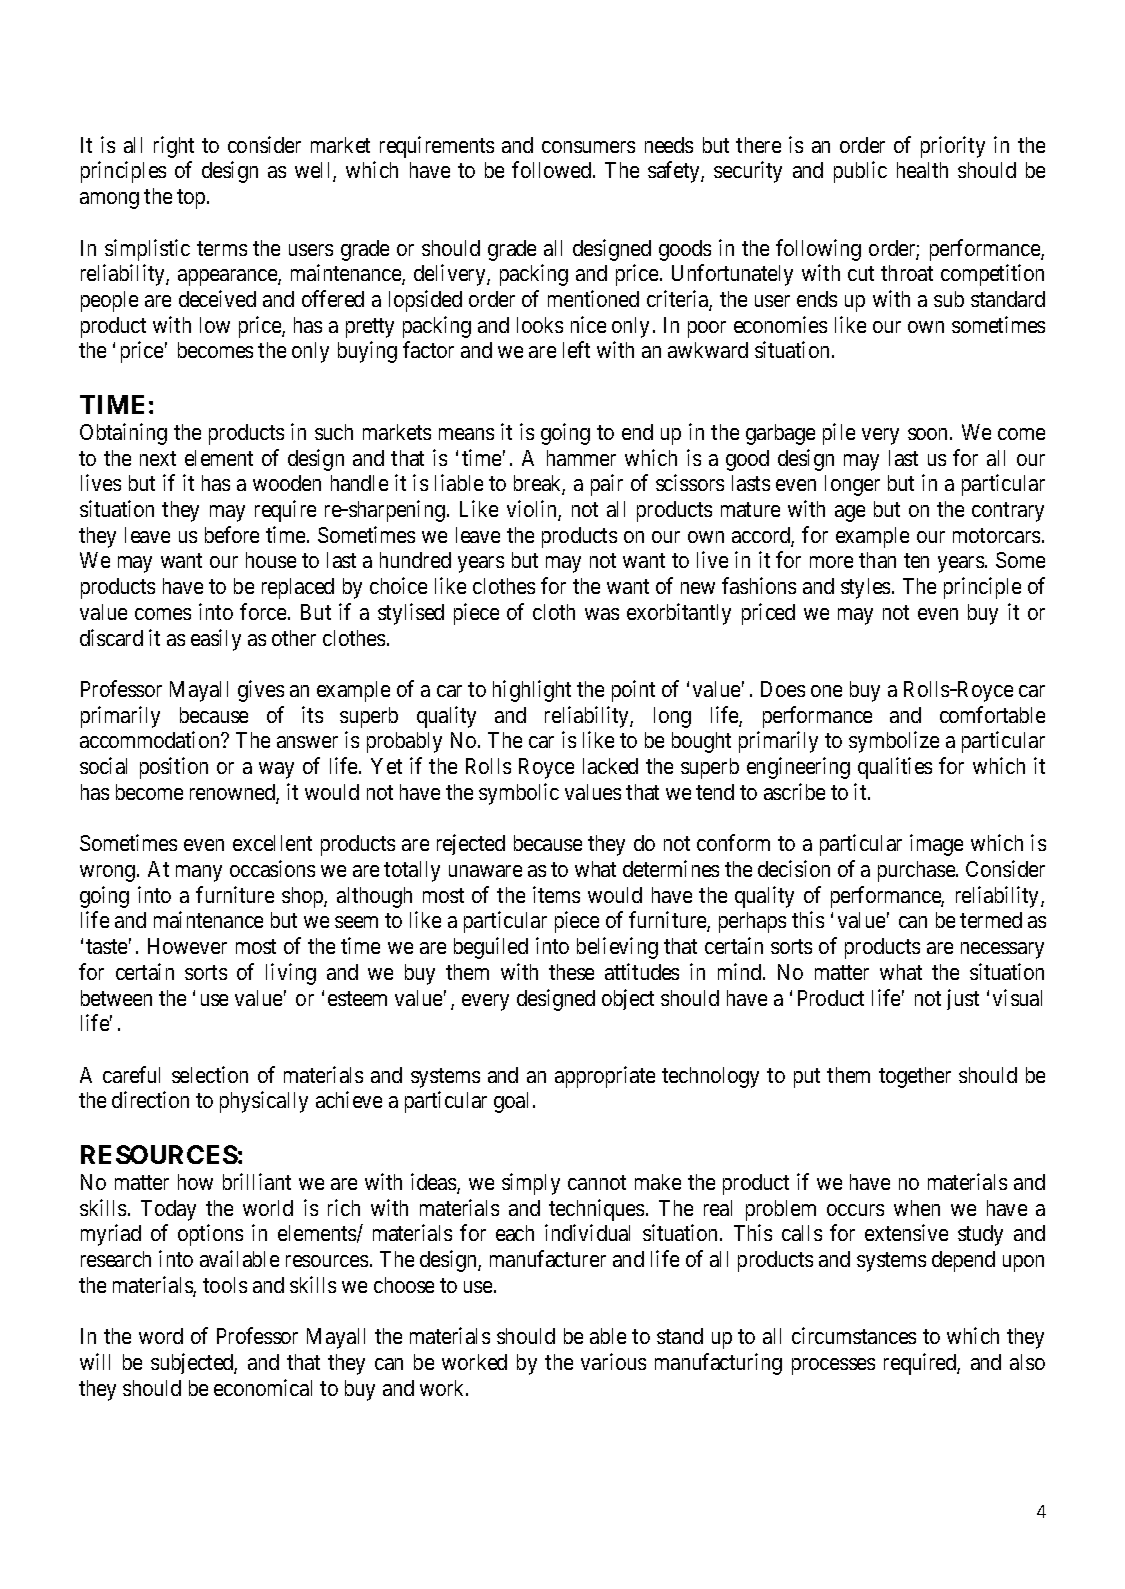 Image resolution: width=1125 pixels, height=1589 pixels. I want to click on health, so click(922, 170).
